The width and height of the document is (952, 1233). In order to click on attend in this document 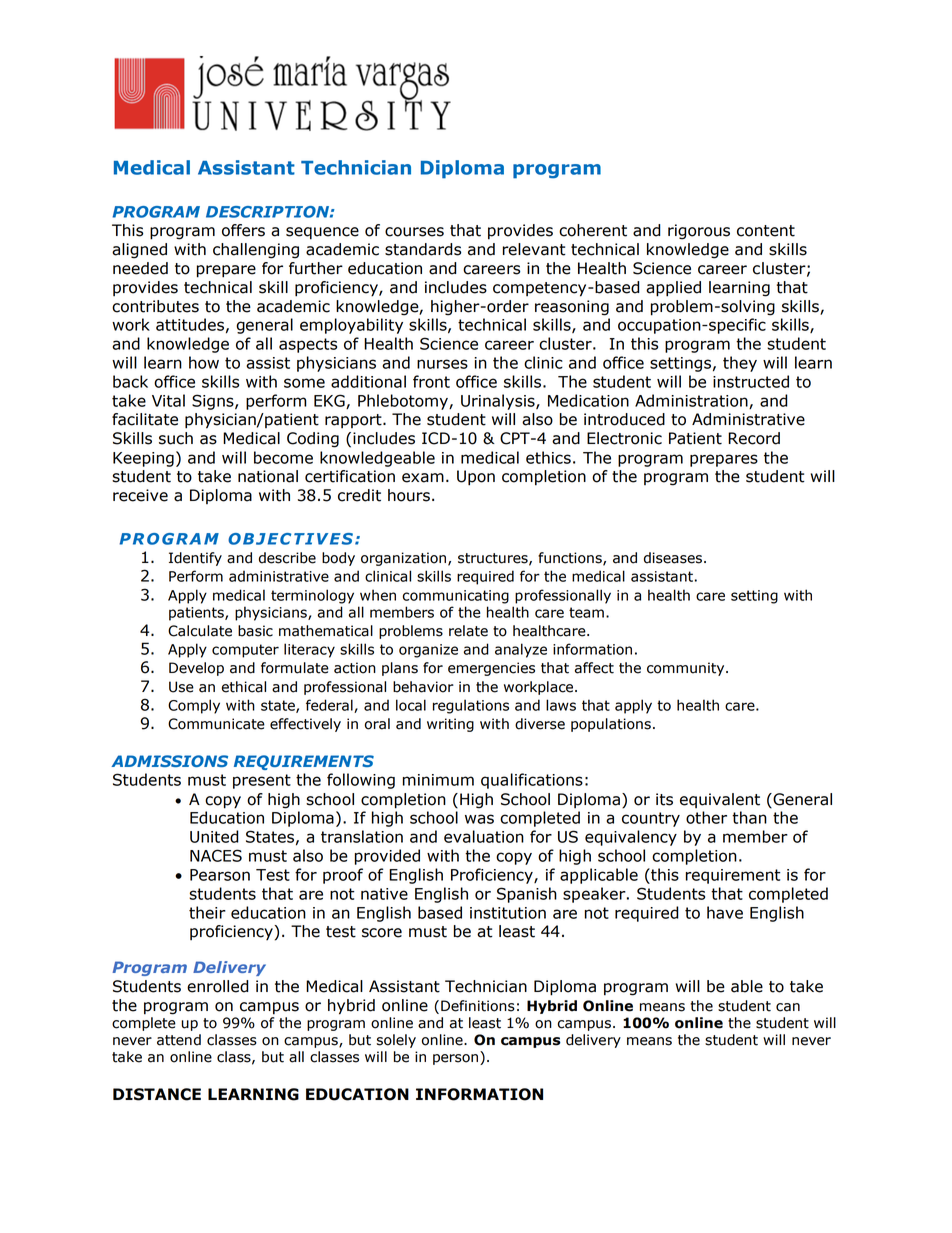, I will do `click(179, 1040)`.
